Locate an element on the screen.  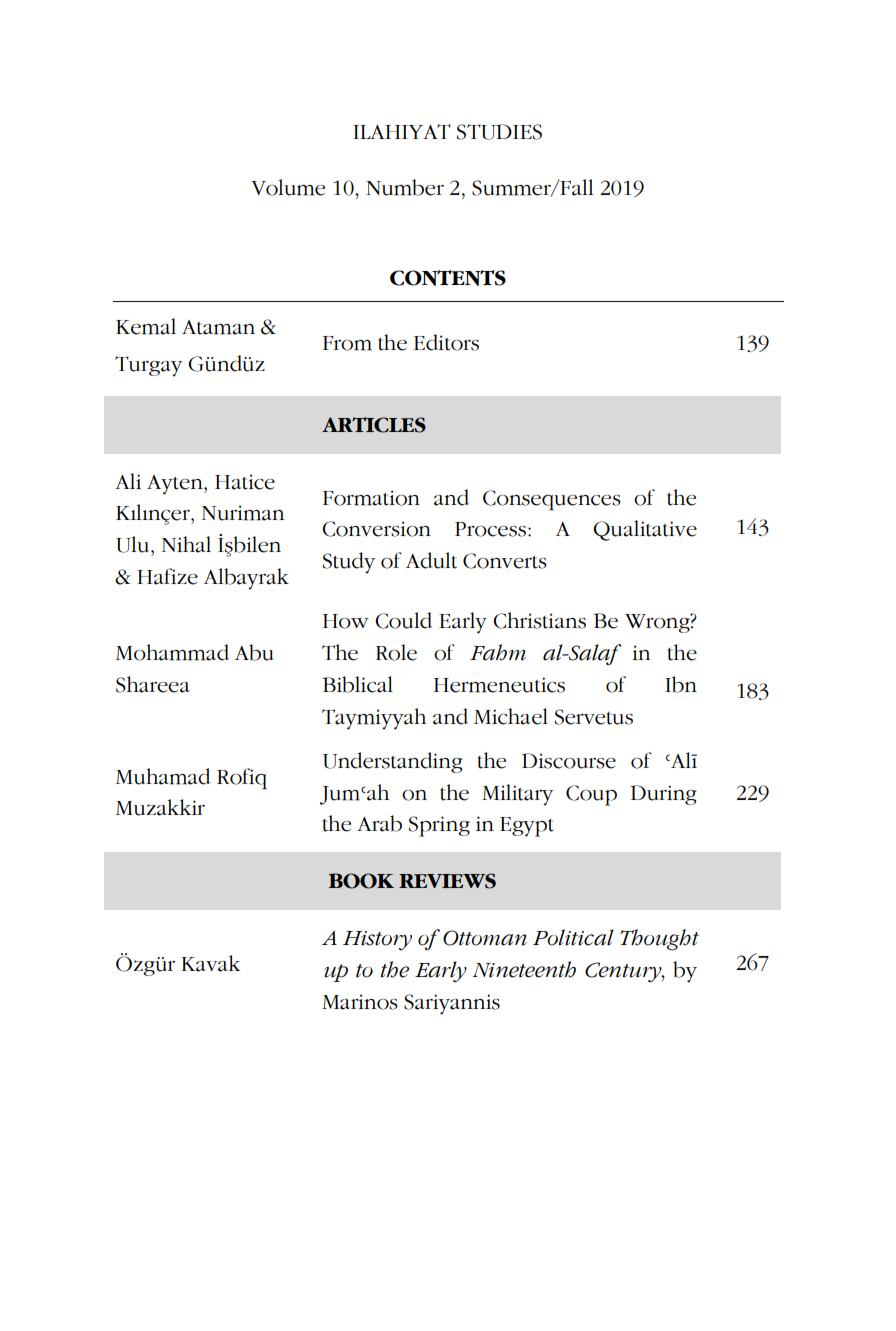
History is located at coordinates (377, 941).
